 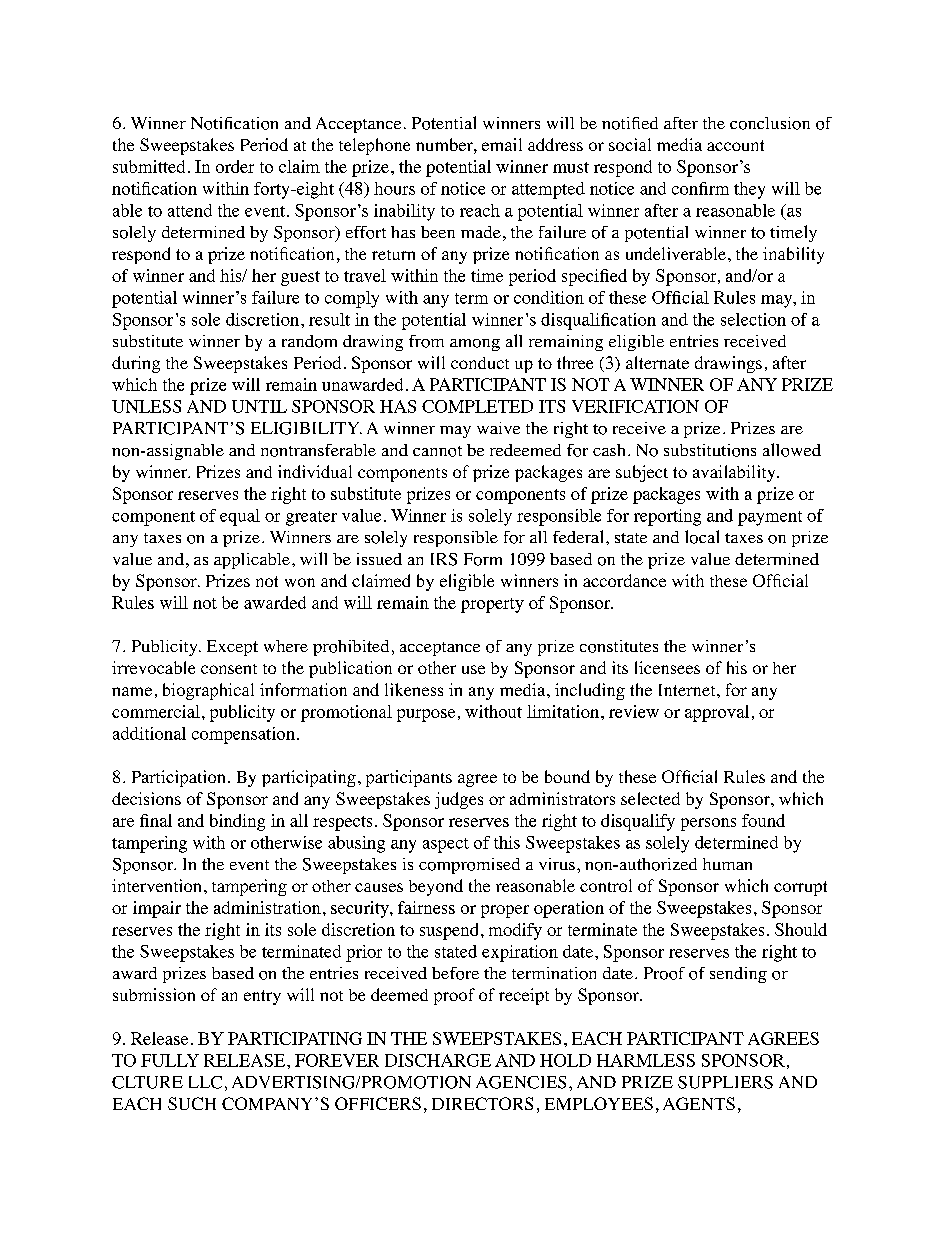 I want to click on order, so click(x=235, y=166).
